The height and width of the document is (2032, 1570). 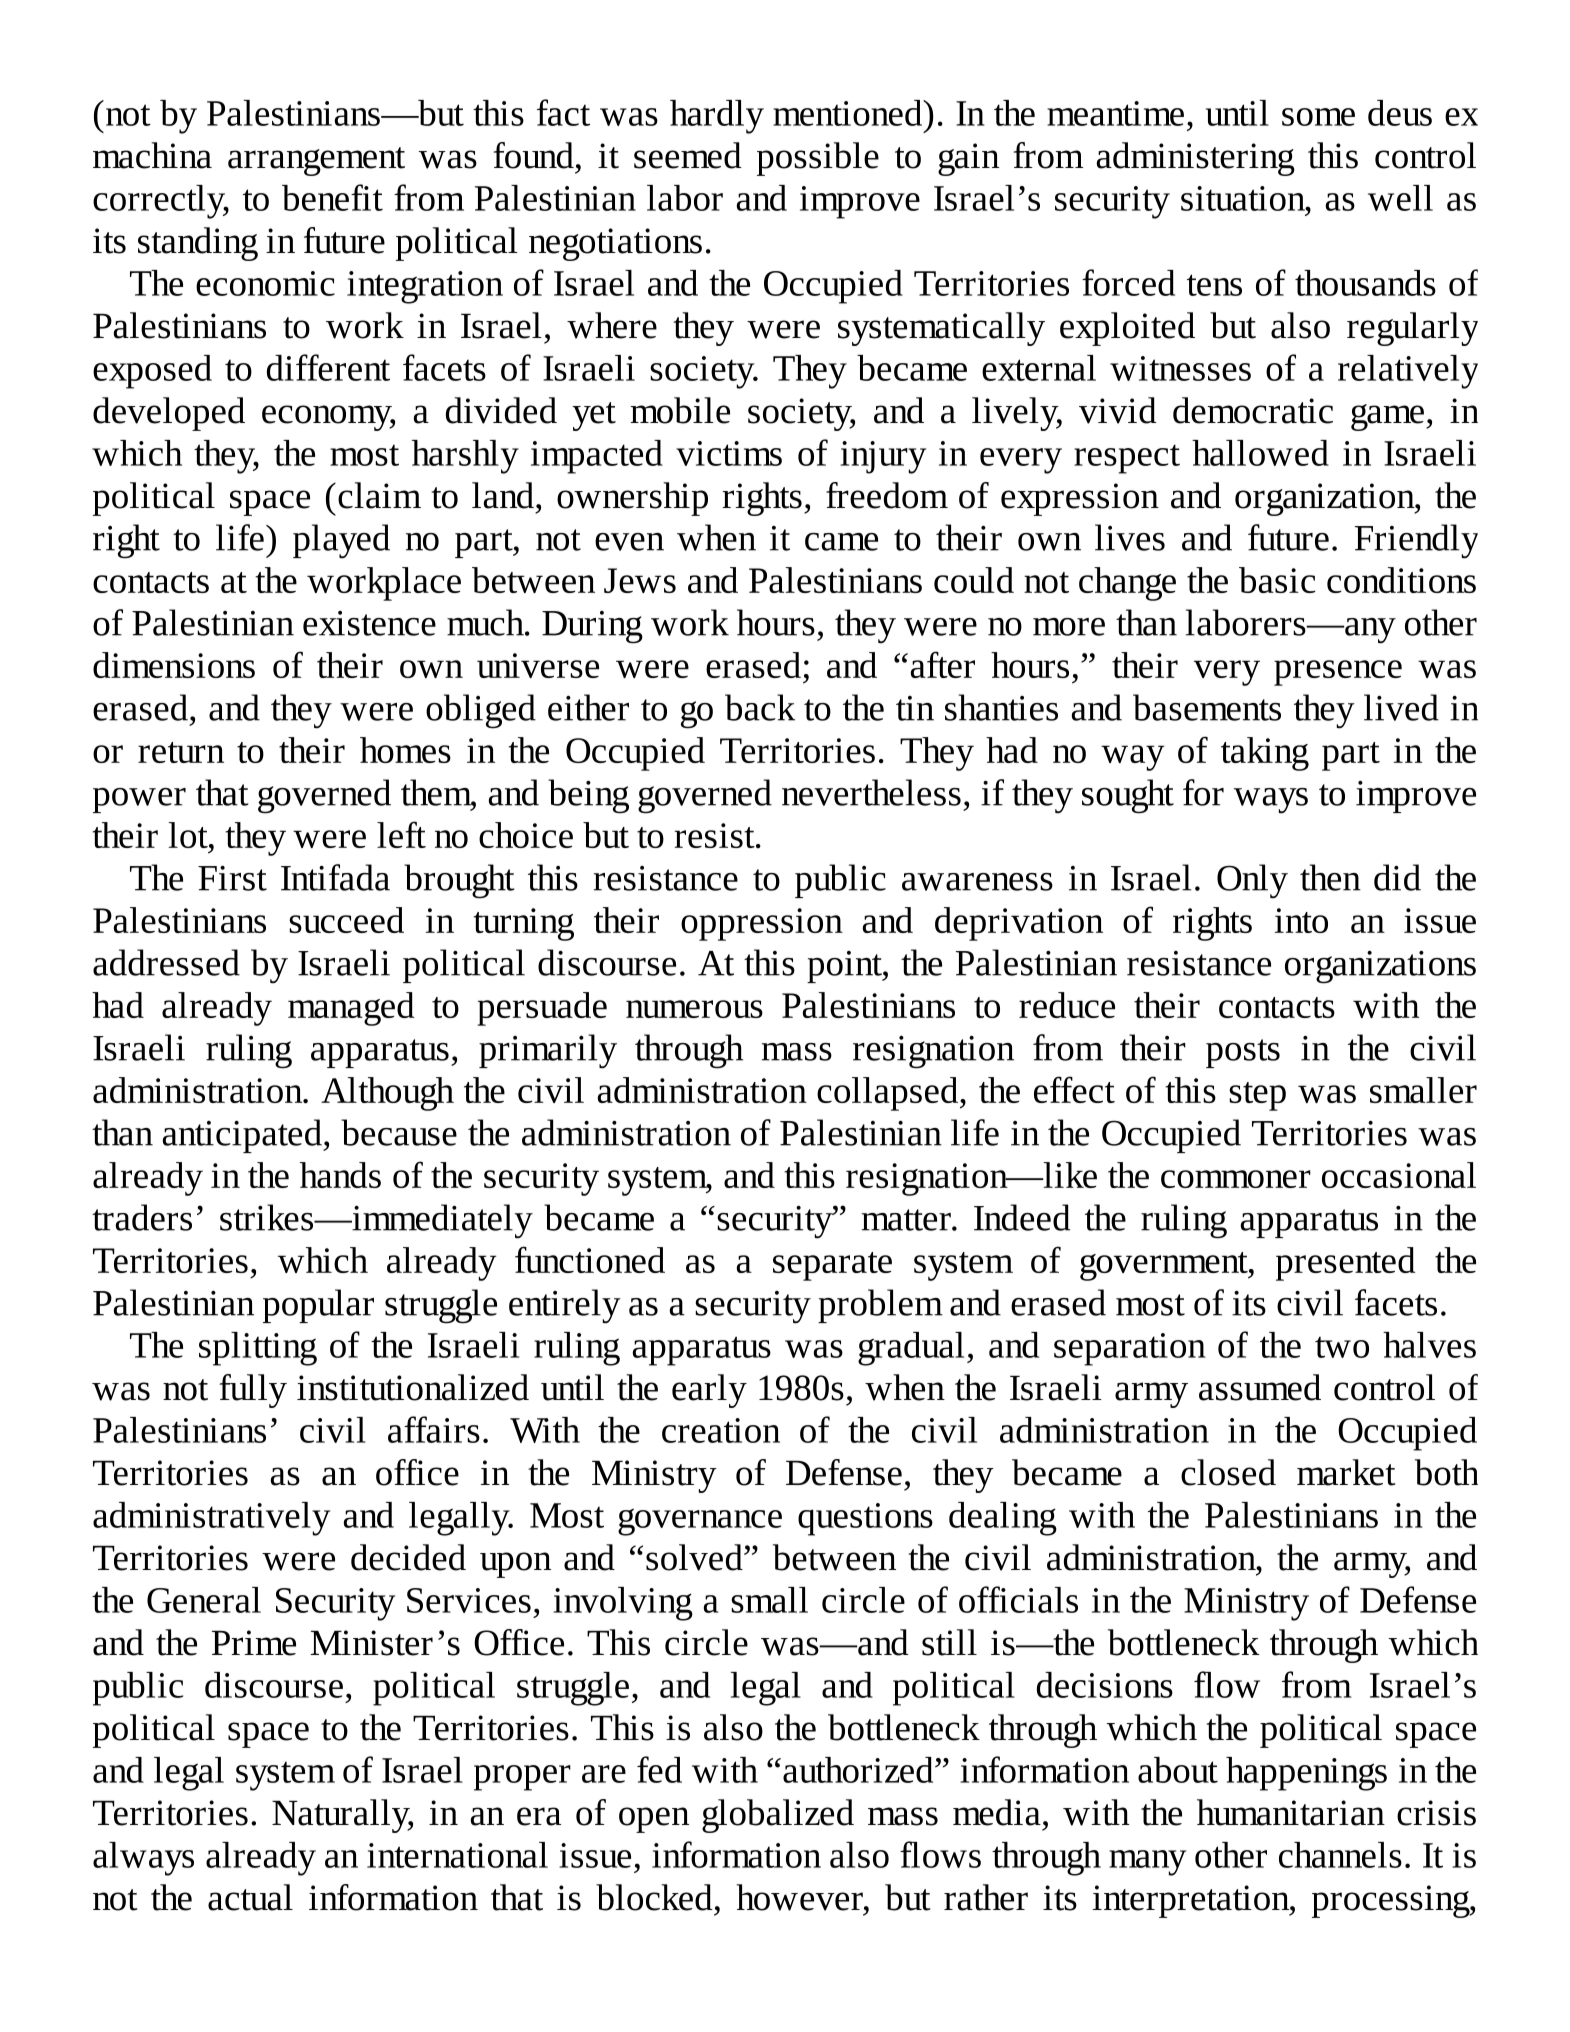 What do you see at coordinates (1236, 1179) in the document?
I see `commoner` at bounding box center [1236, 1179].
